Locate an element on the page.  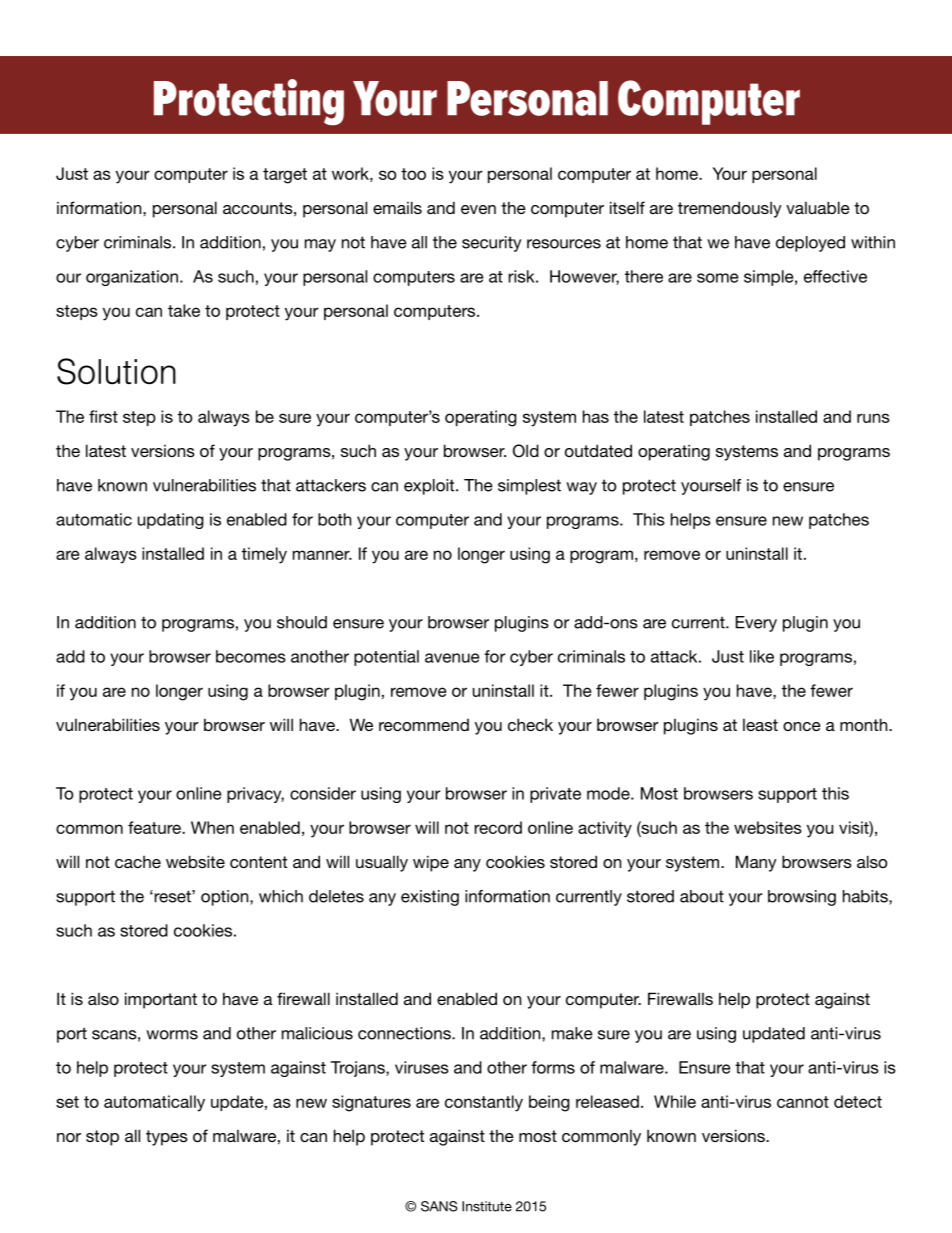
Many is located at coordinates (756, 863).
